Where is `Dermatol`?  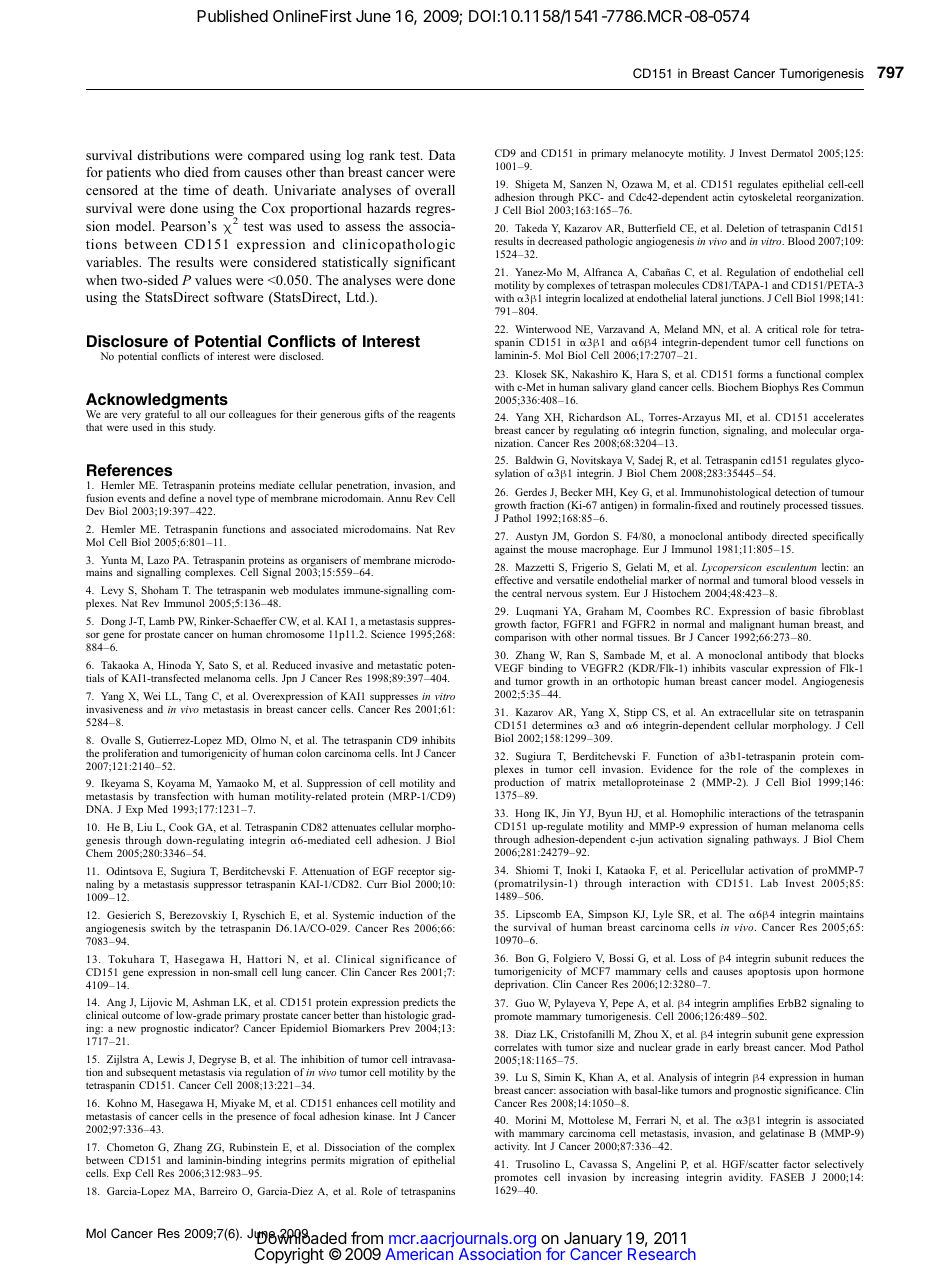
Dermatol is located at coordinates (792, 153).
